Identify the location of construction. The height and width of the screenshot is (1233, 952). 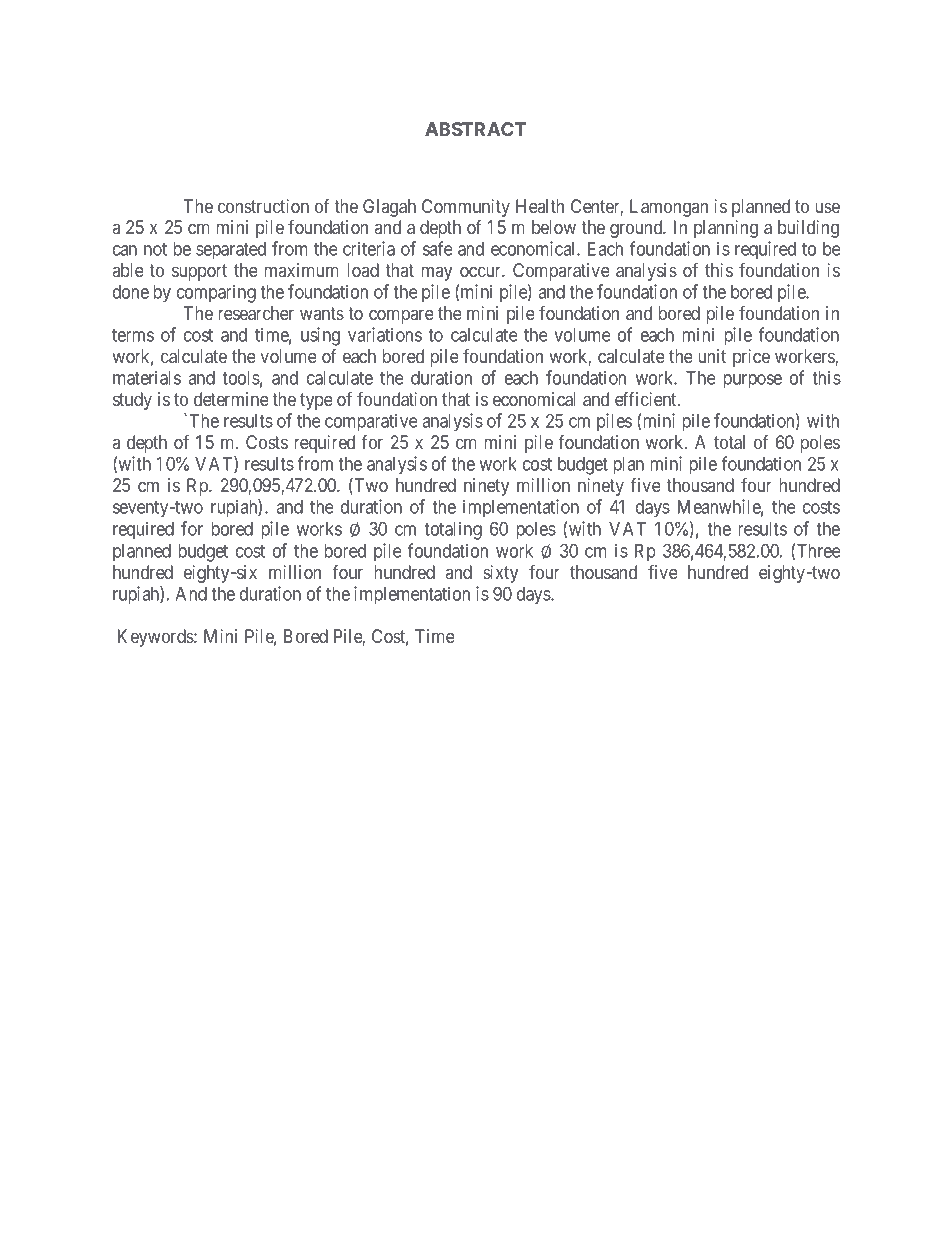
(263, 206).
